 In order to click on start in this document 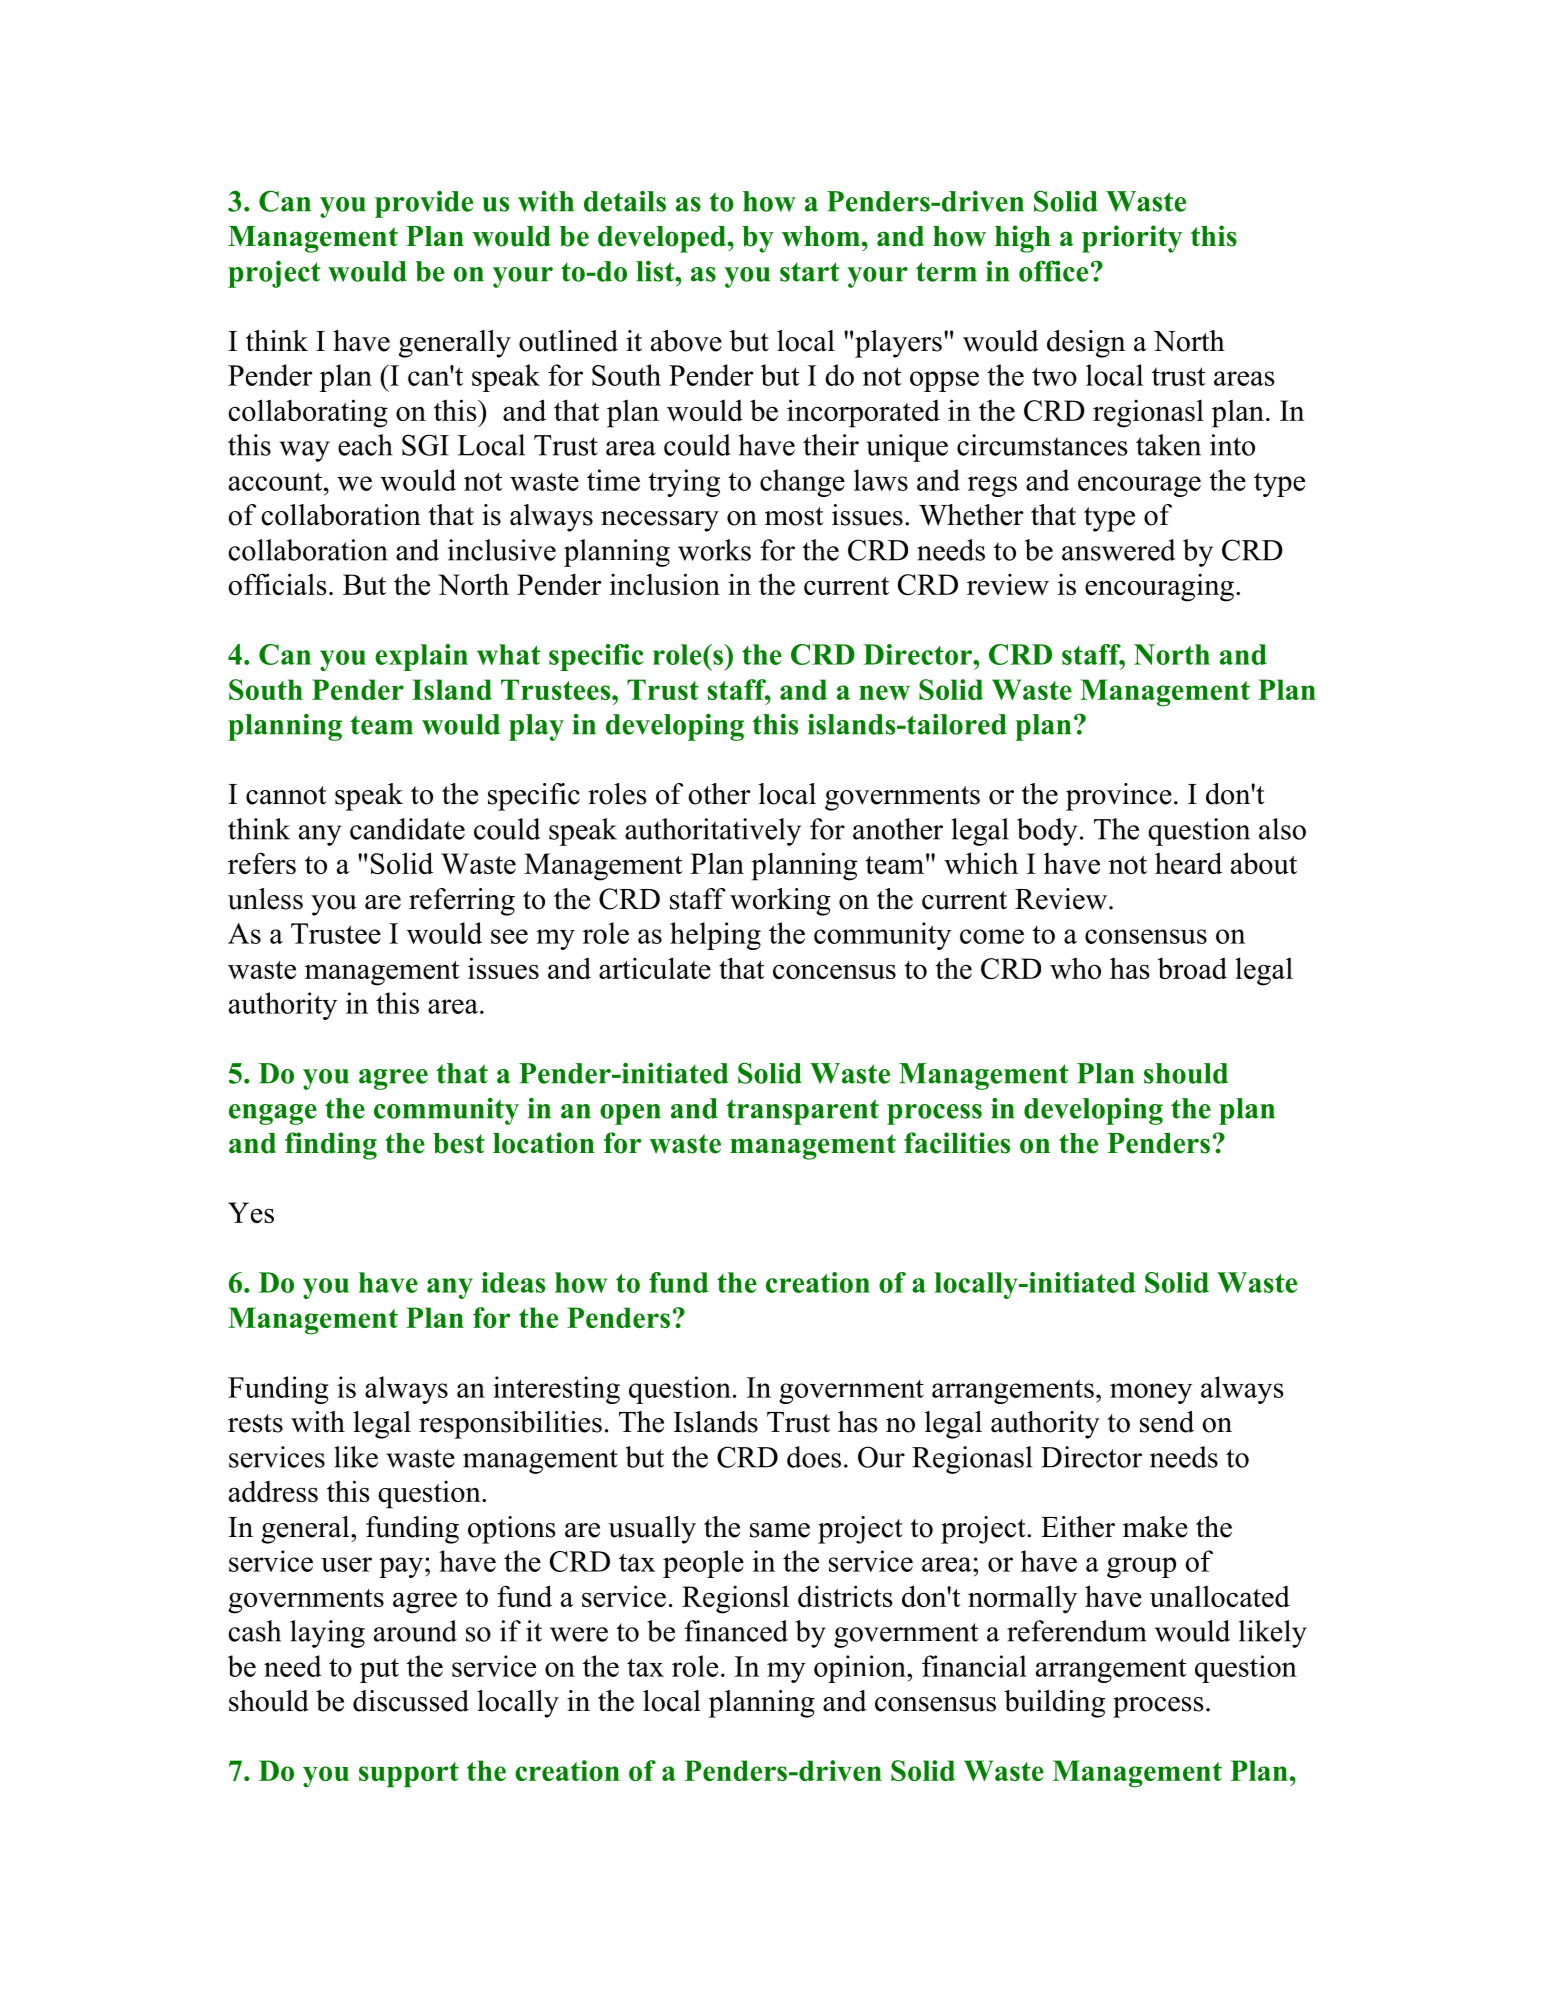, I will do `click(810, 272)`.
